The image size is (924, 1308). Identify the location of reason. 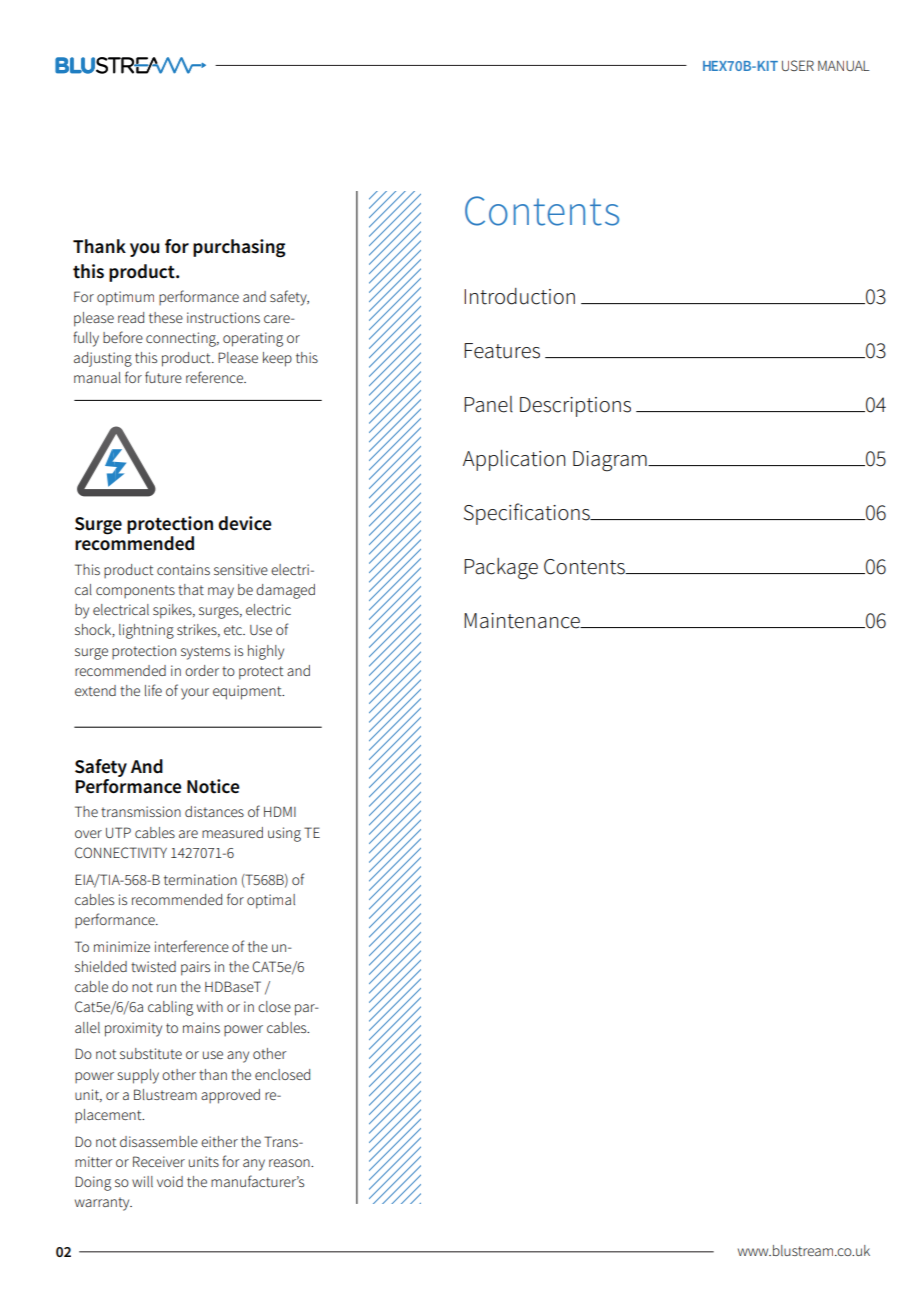
(290, 1163).
